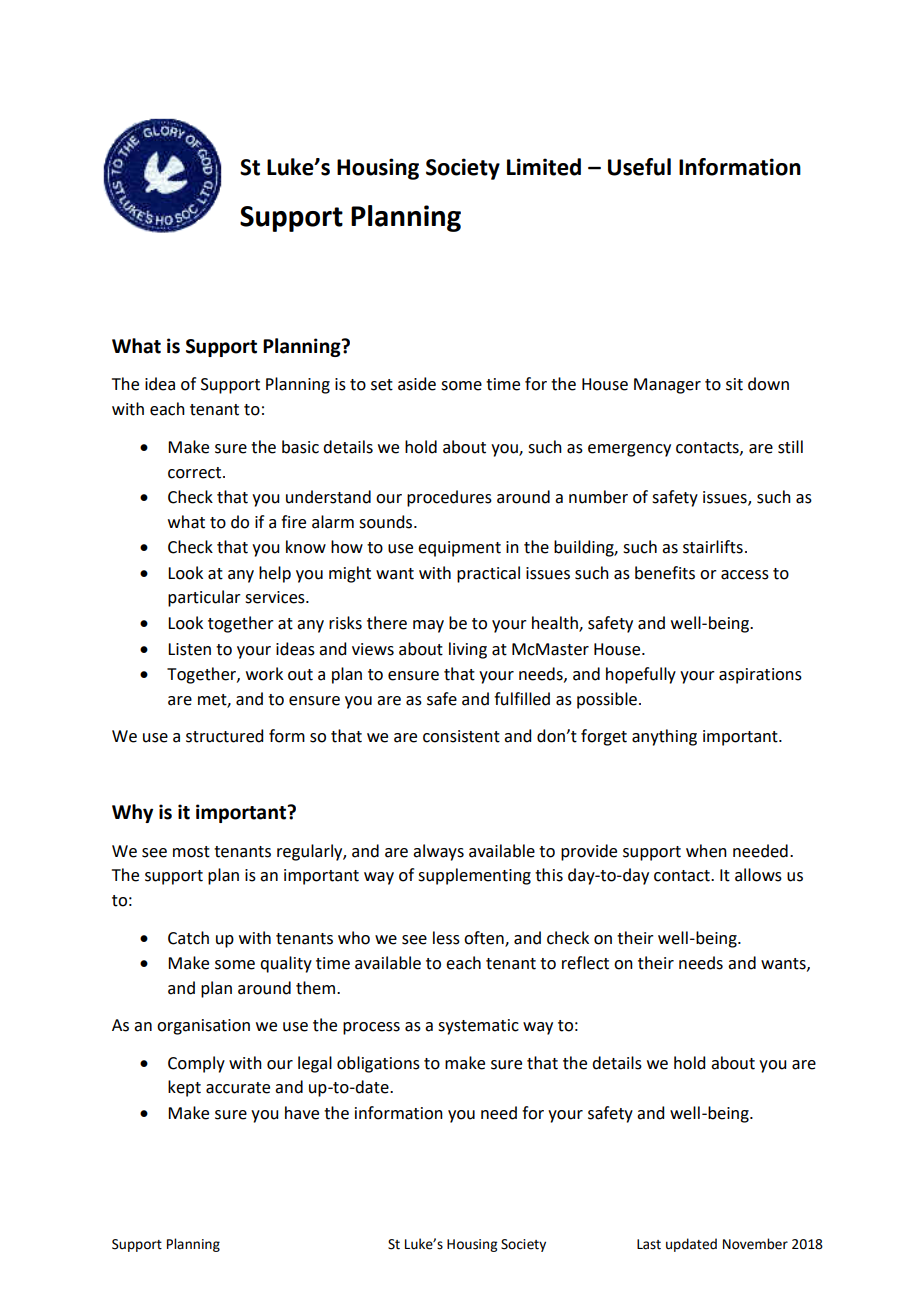  I want to click on correct, so click(196, 473).
